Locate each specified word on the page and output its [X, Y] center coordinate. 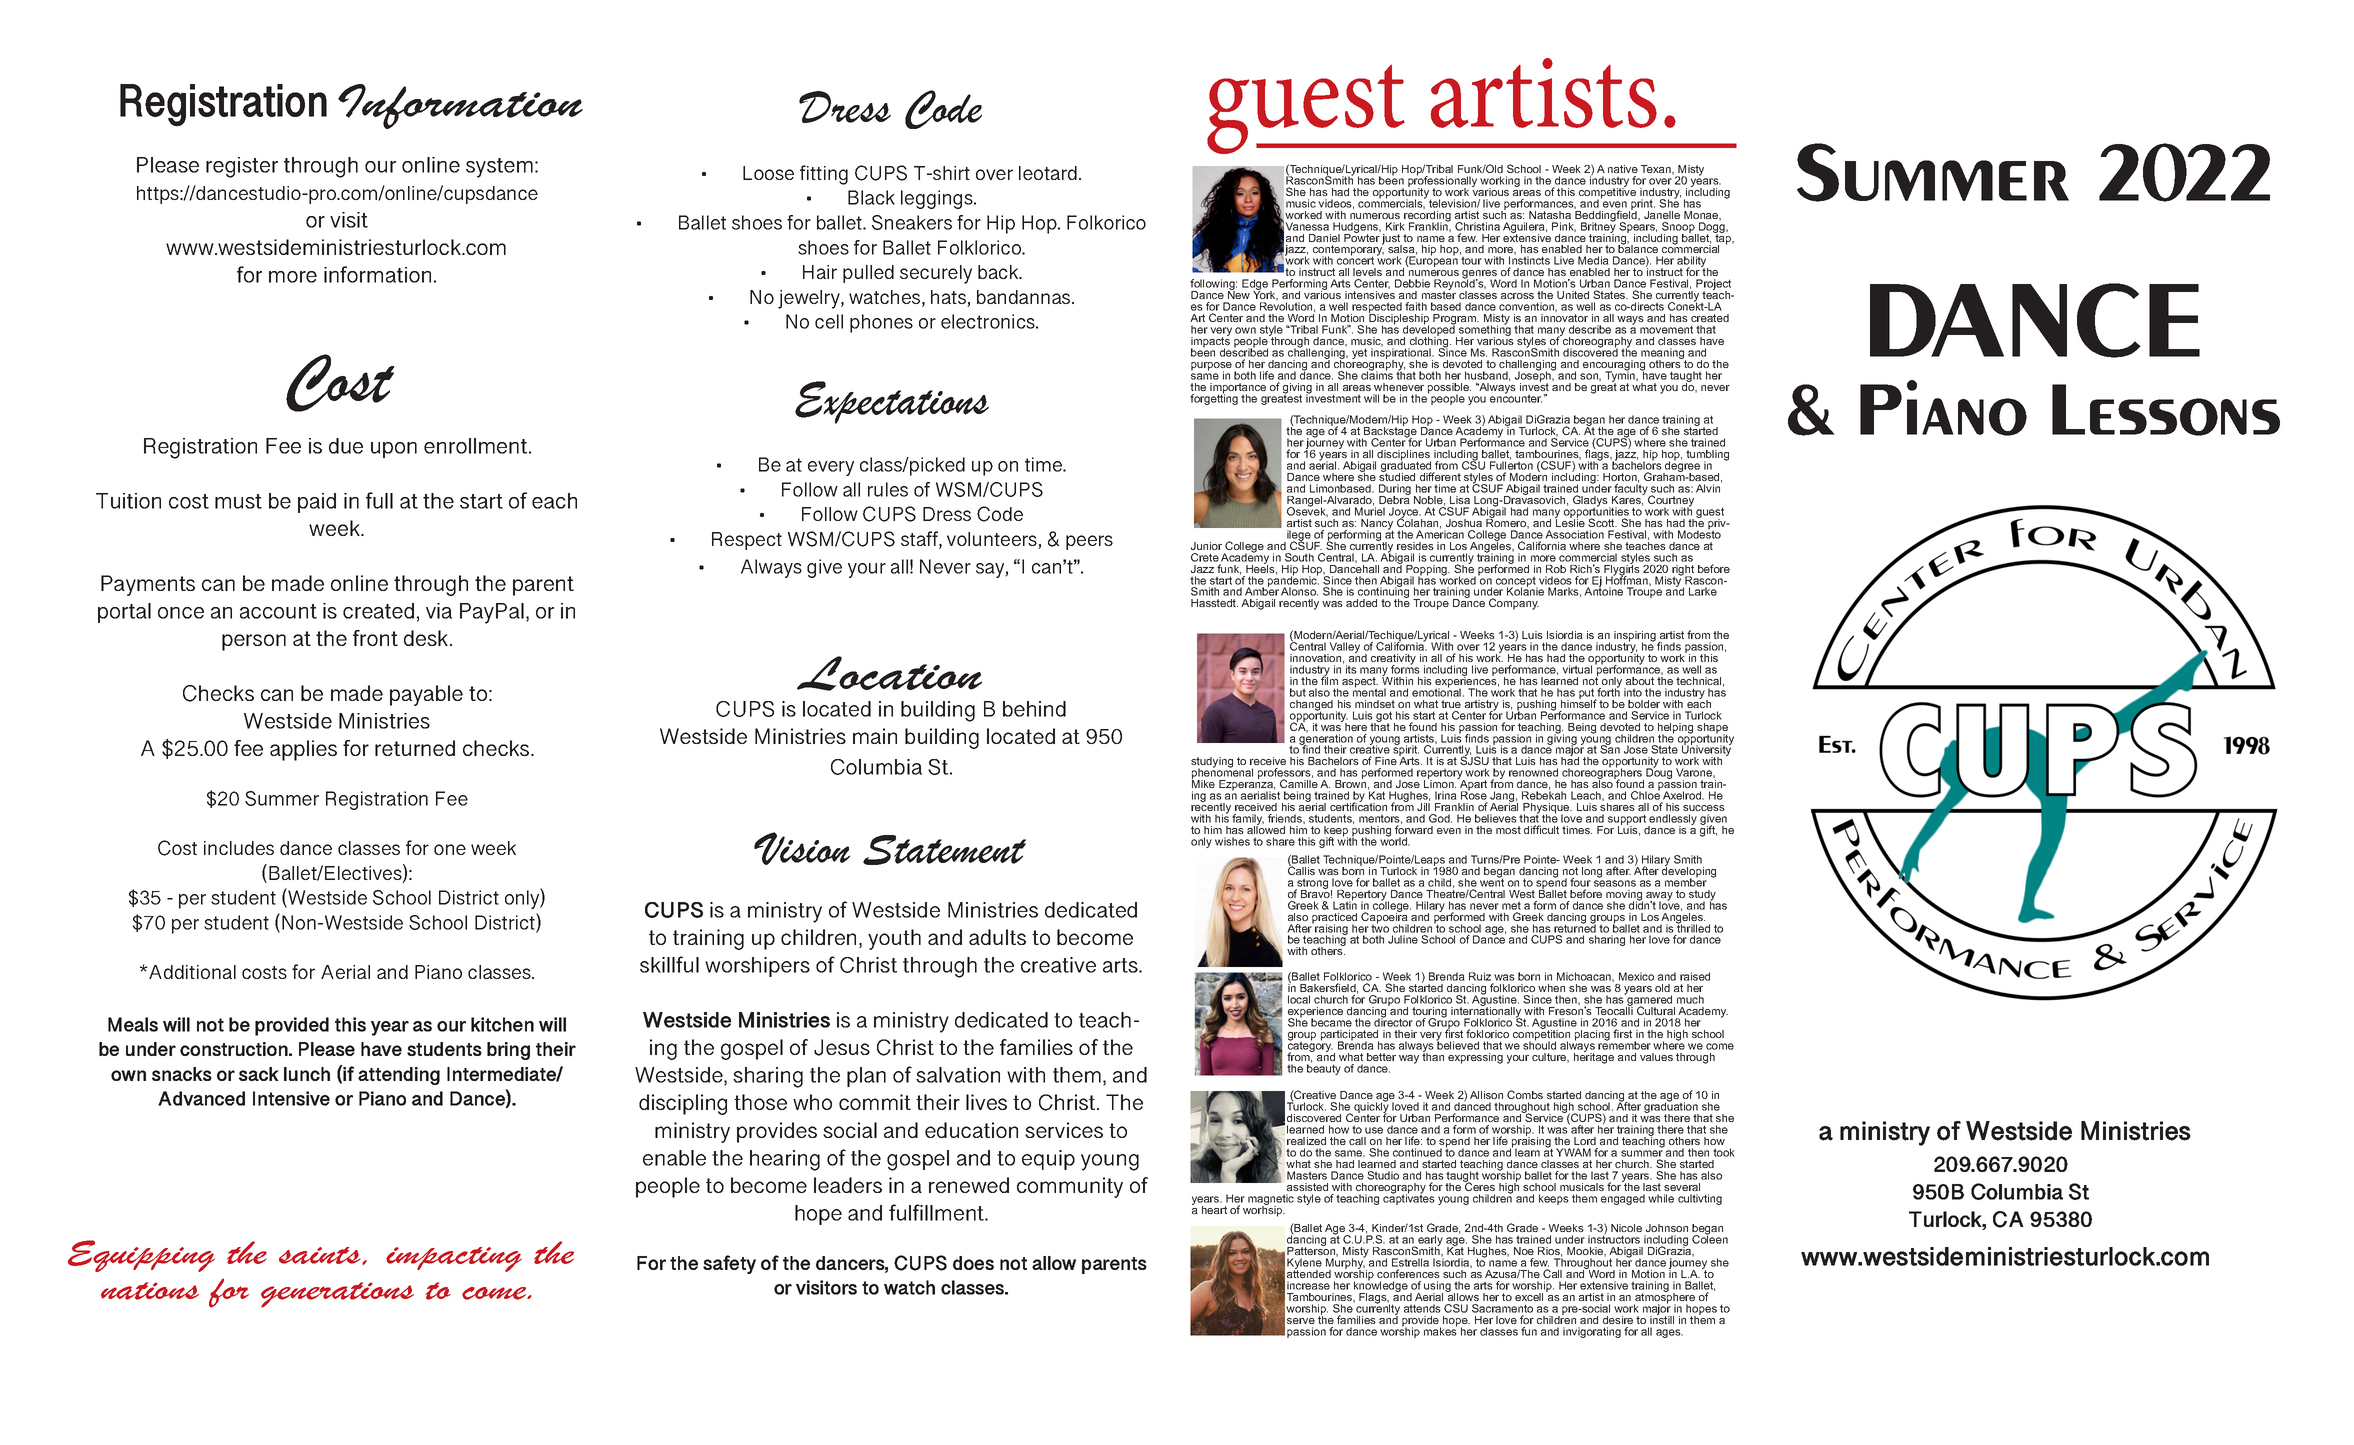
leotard [1048, 173]
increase [1308, 1285]
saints [321, 1256]
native [1623, 169]
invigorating [1592, 1332]
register [242, 167]
